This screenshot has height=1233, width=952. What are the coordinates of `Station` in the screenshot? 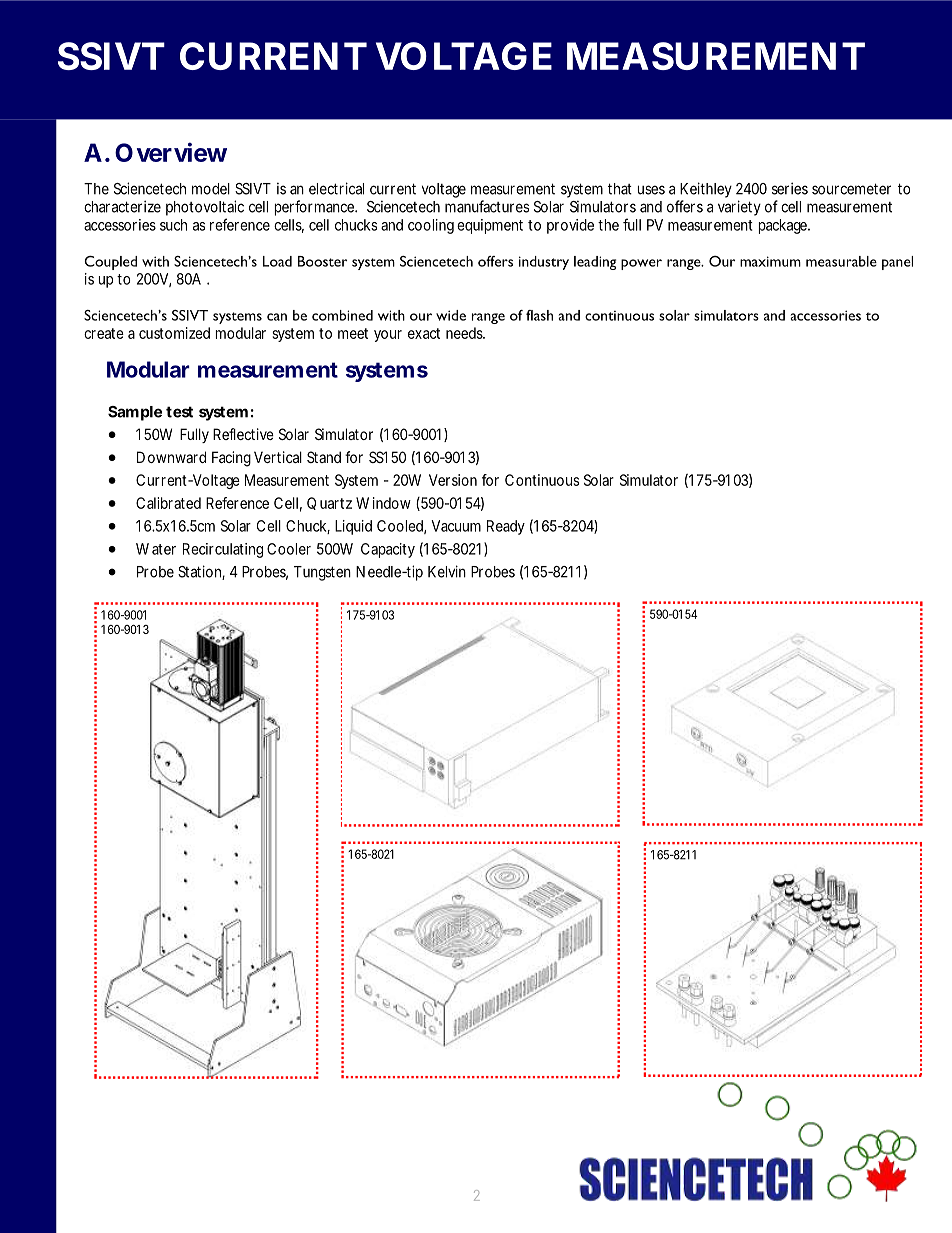 It's located at (199, 571).
